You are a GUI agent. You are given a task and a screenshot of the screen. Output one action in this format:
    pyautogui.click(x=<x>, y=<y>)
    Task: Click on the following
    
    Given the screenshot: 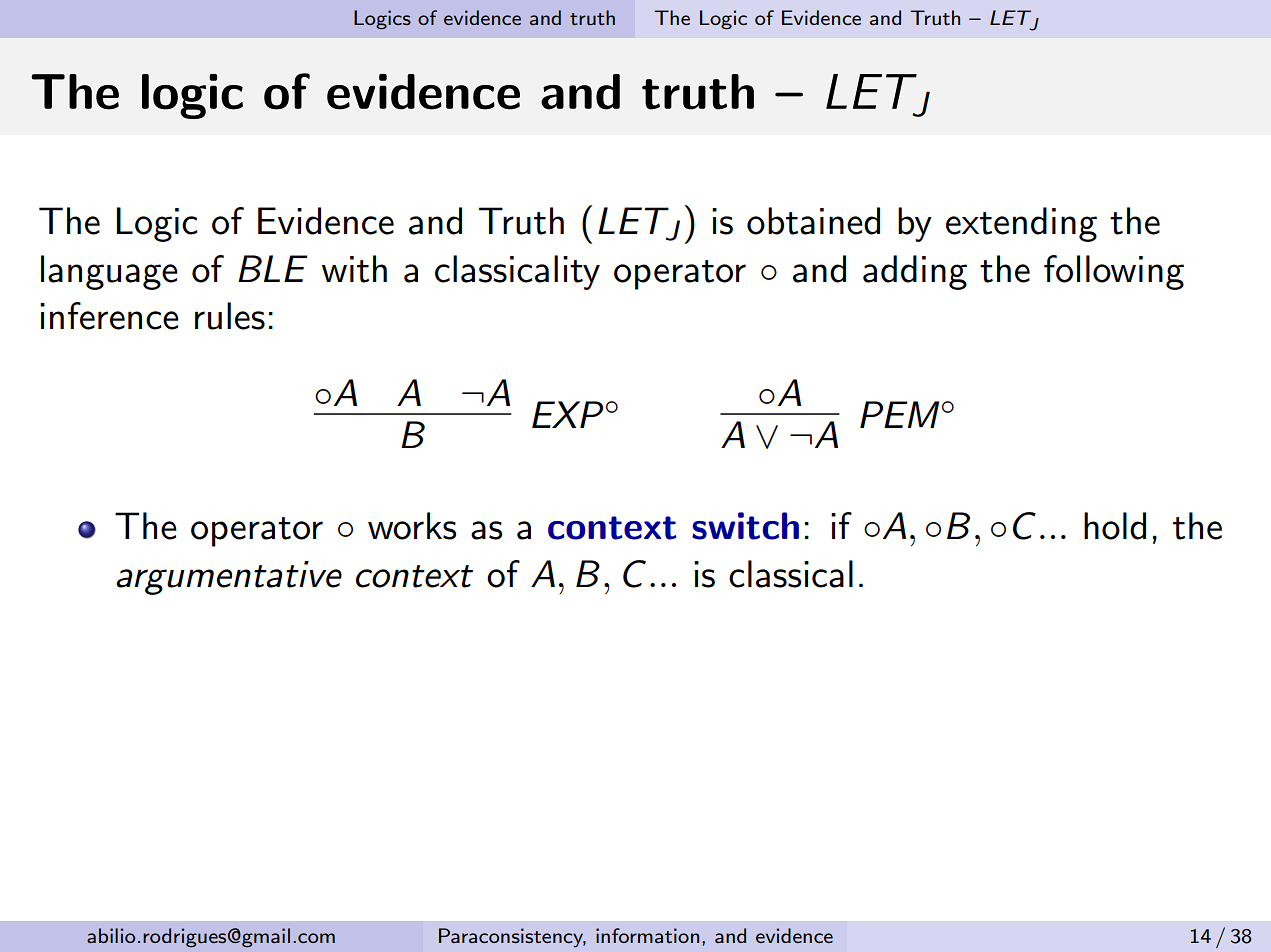 What is the action you would take?
    pyautogui.click(x=1114, y=272)
